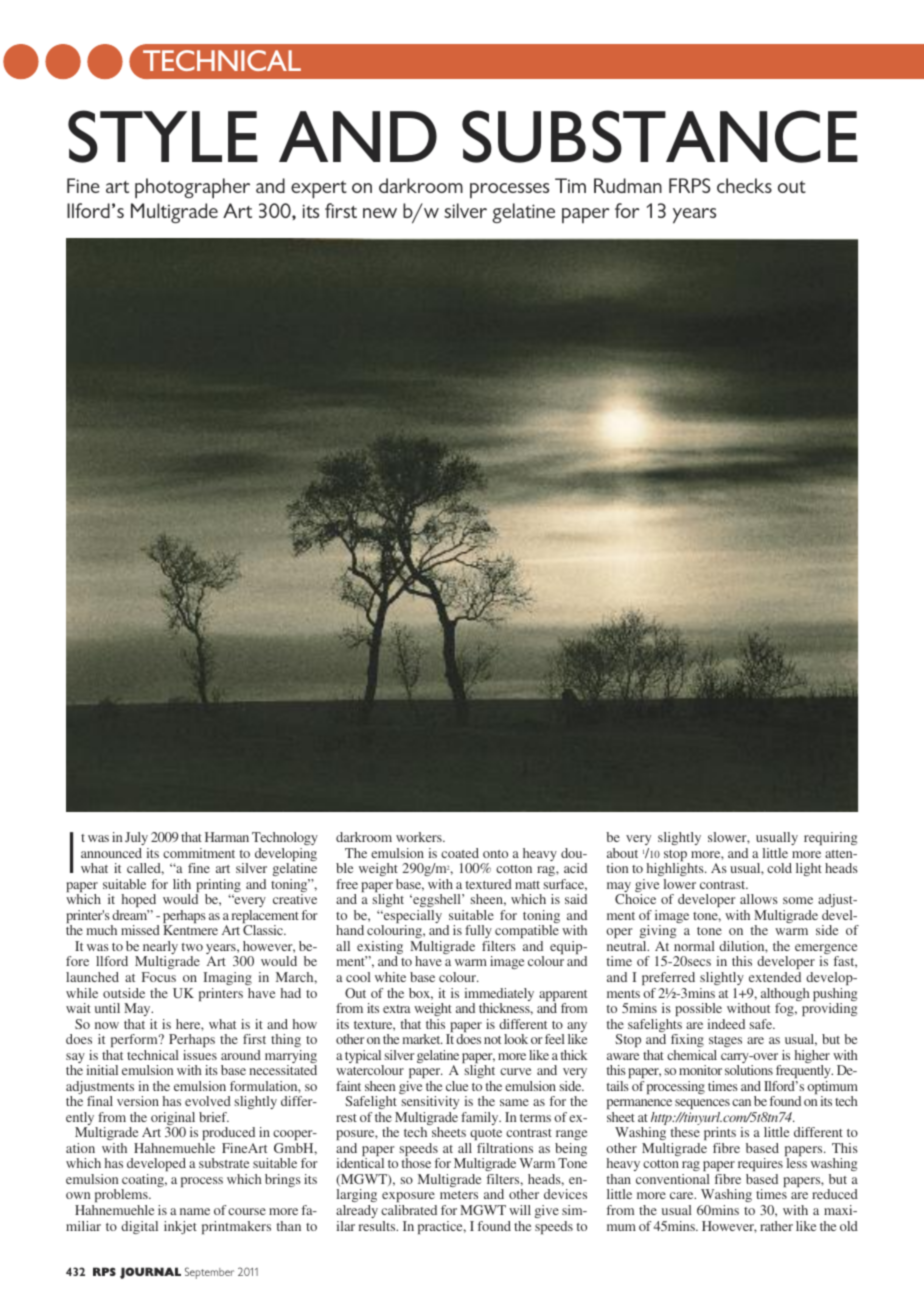 This document has width=924, height=1308. What do you see at coordinates (744, 185) in the document?
I see `checks` at bounding box center [744, 185].
